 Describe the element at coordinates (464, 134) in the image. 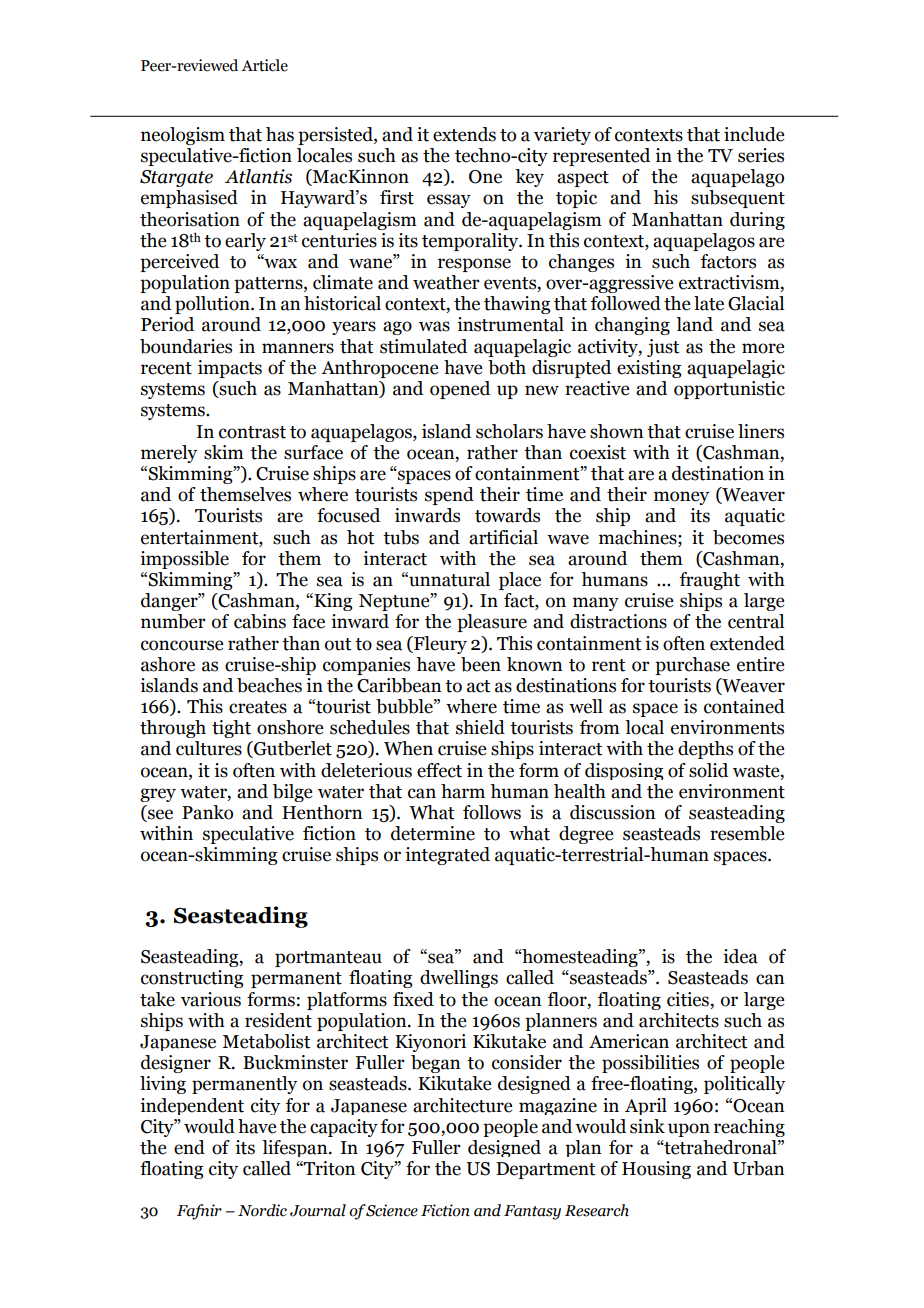

I see `extends` at that location.
